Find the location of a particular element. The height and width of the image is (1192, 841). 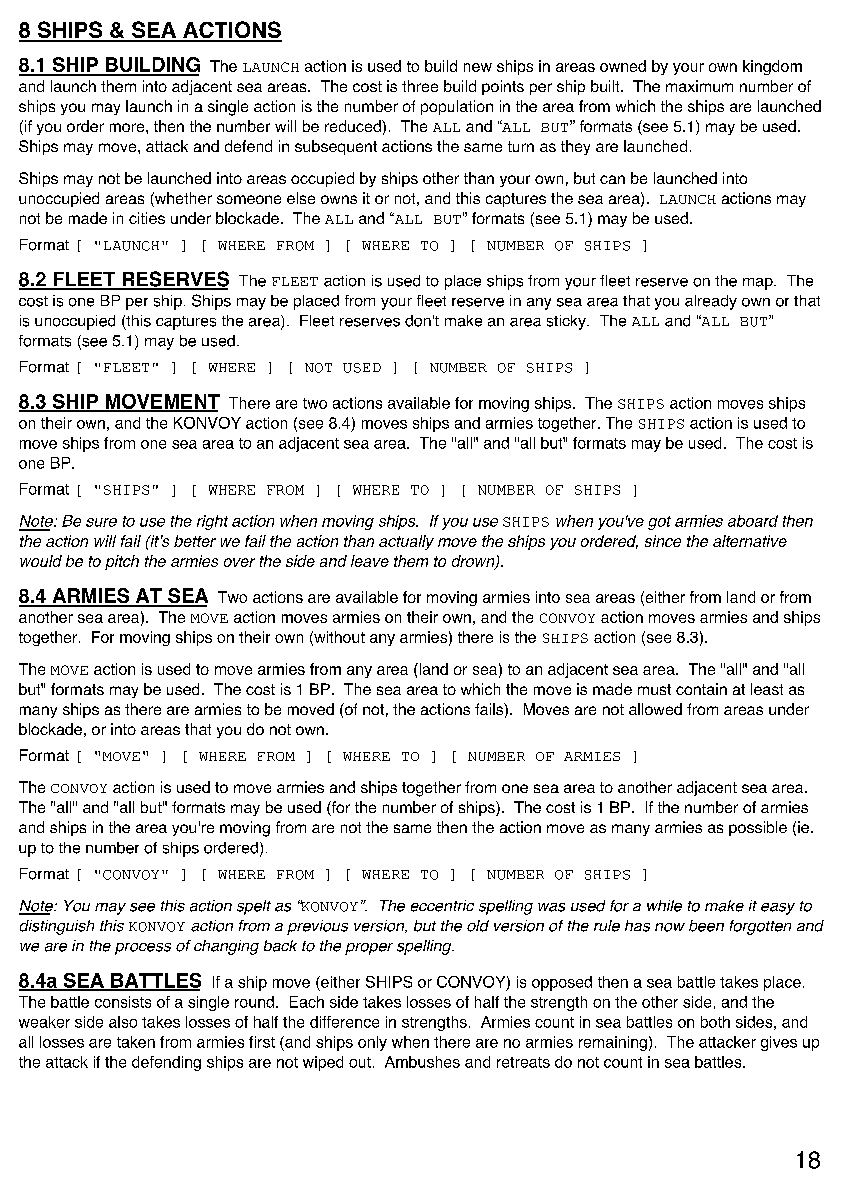

three is located at coordinates (420, 86).
